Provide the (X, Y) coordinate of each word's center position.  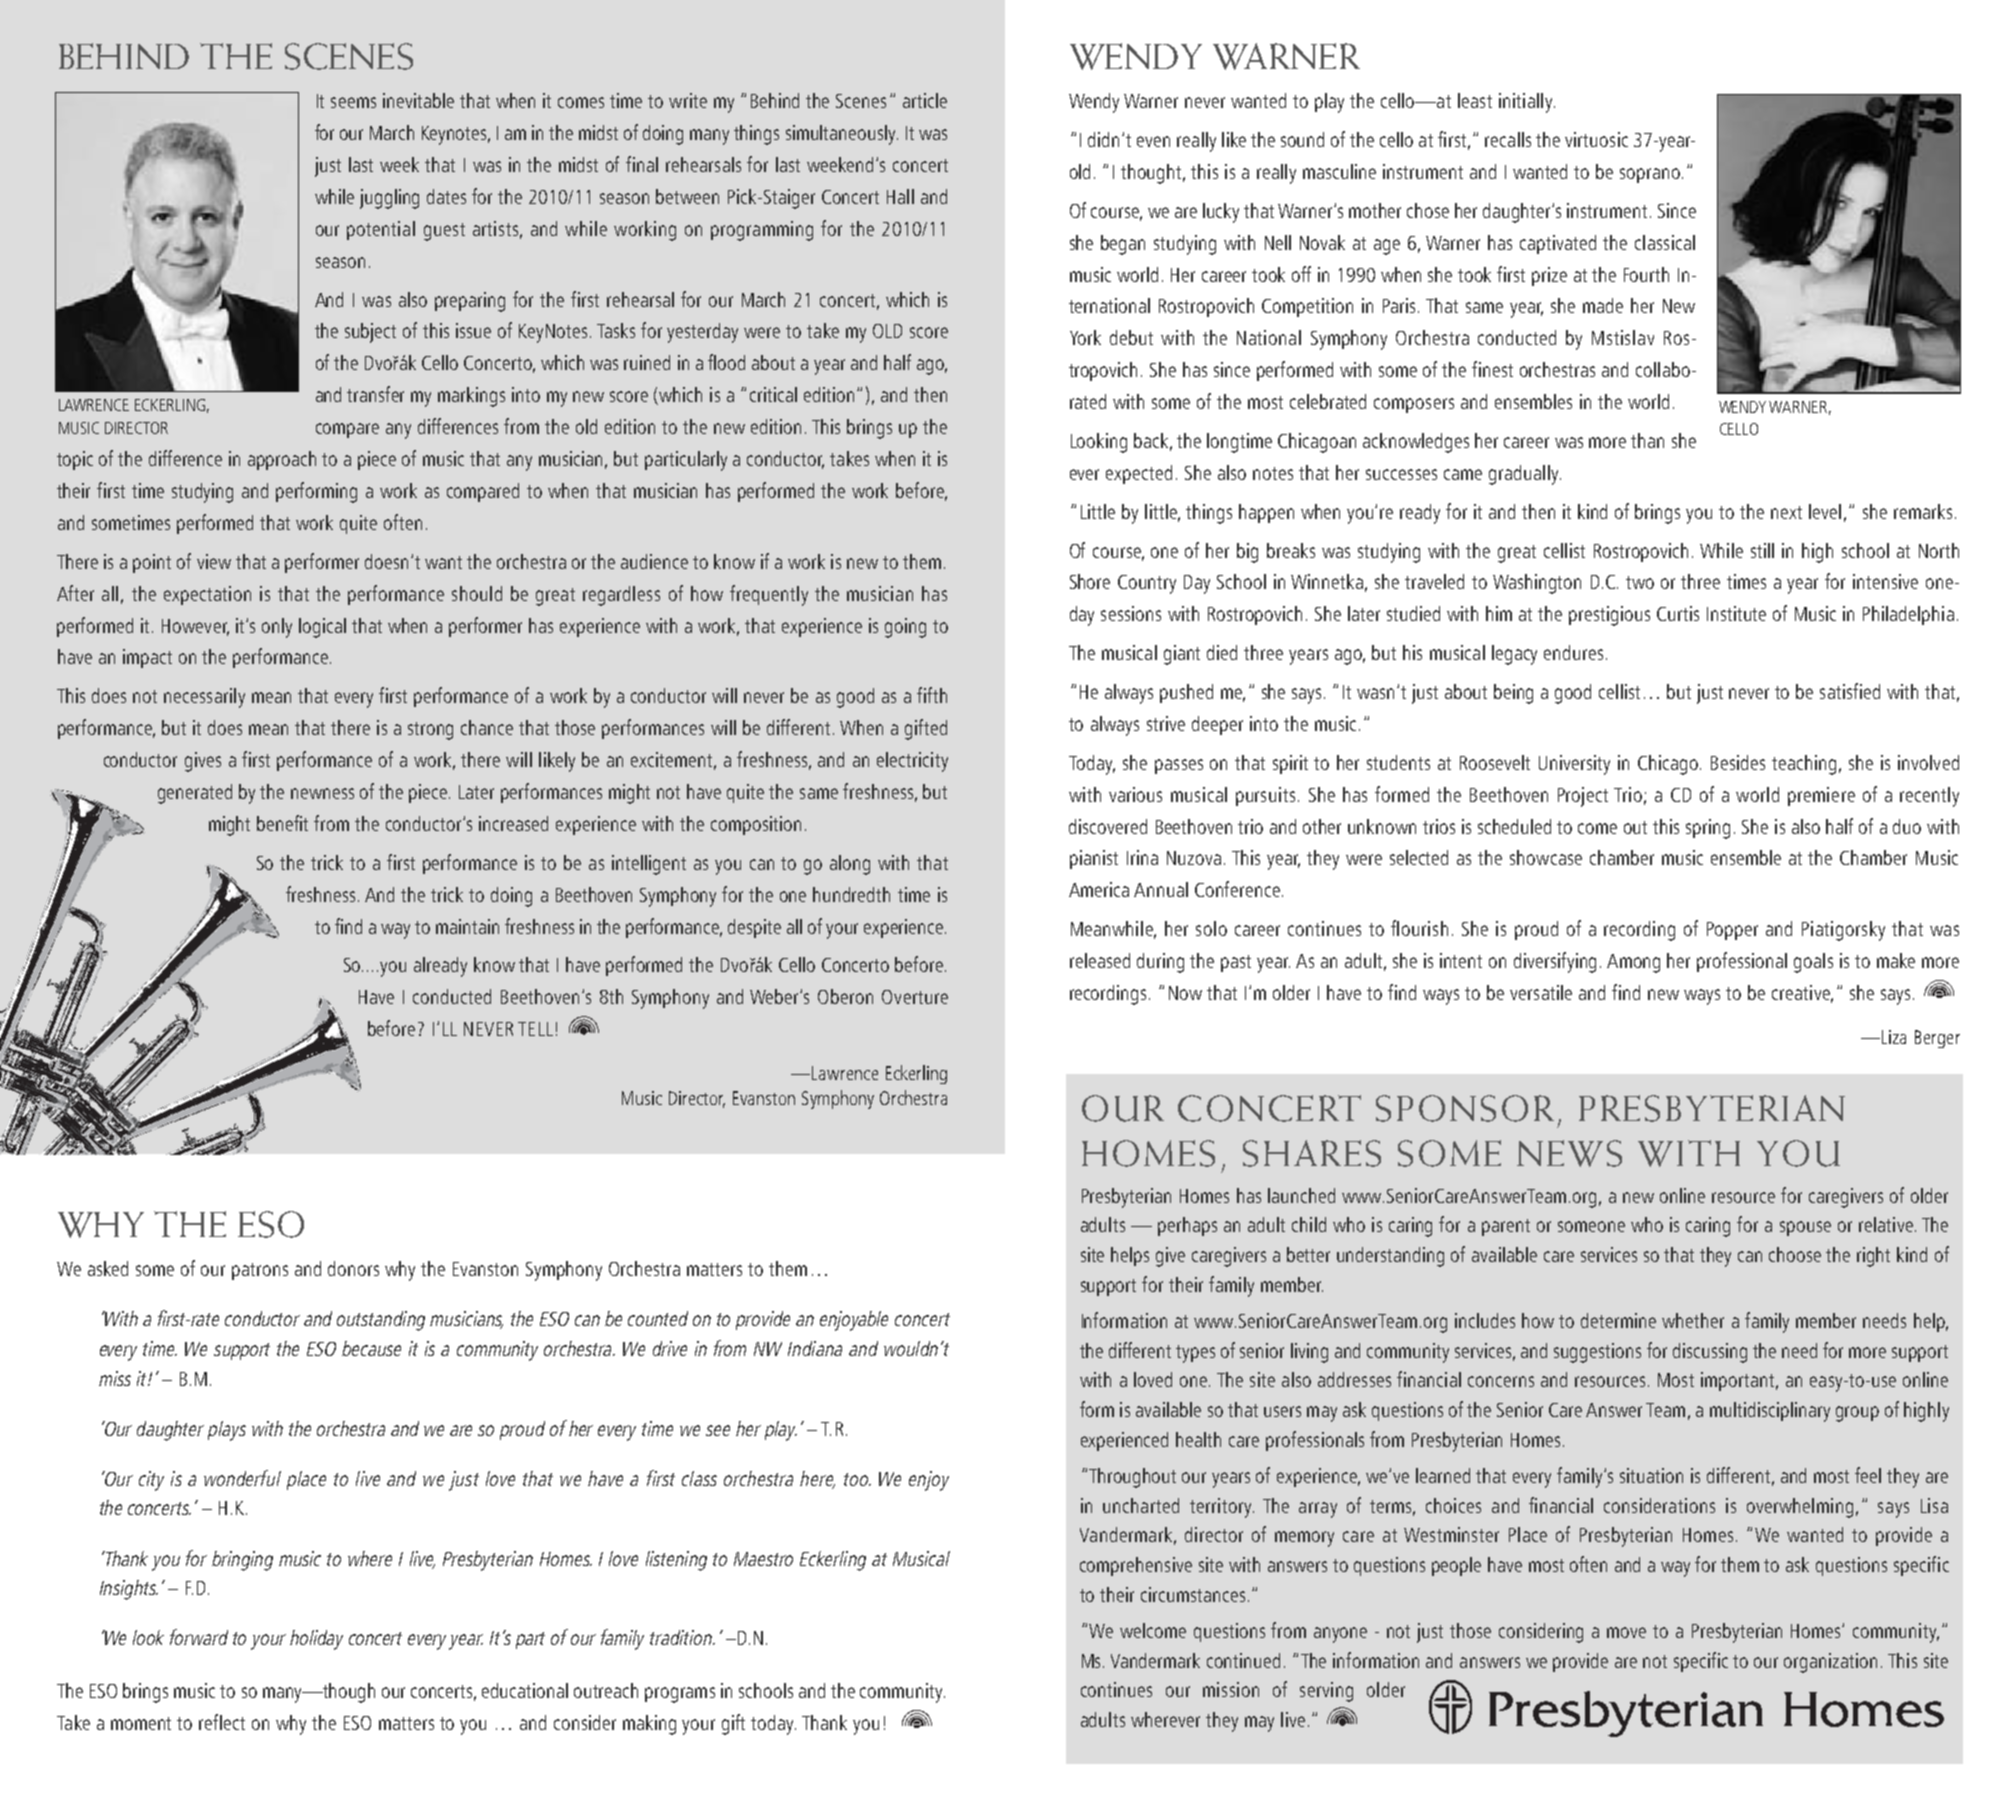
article (925, 100)
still (1762, 550)
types (1195, 1354)
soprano (1650, 175)
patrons (260, 1271)
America (1099, 889)
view (214, 561)
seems (353, 102)
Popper (1732, 931)
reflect (222, 1722)
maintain (467, 926)
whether (1693, 1320)
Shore (1090, 581)
